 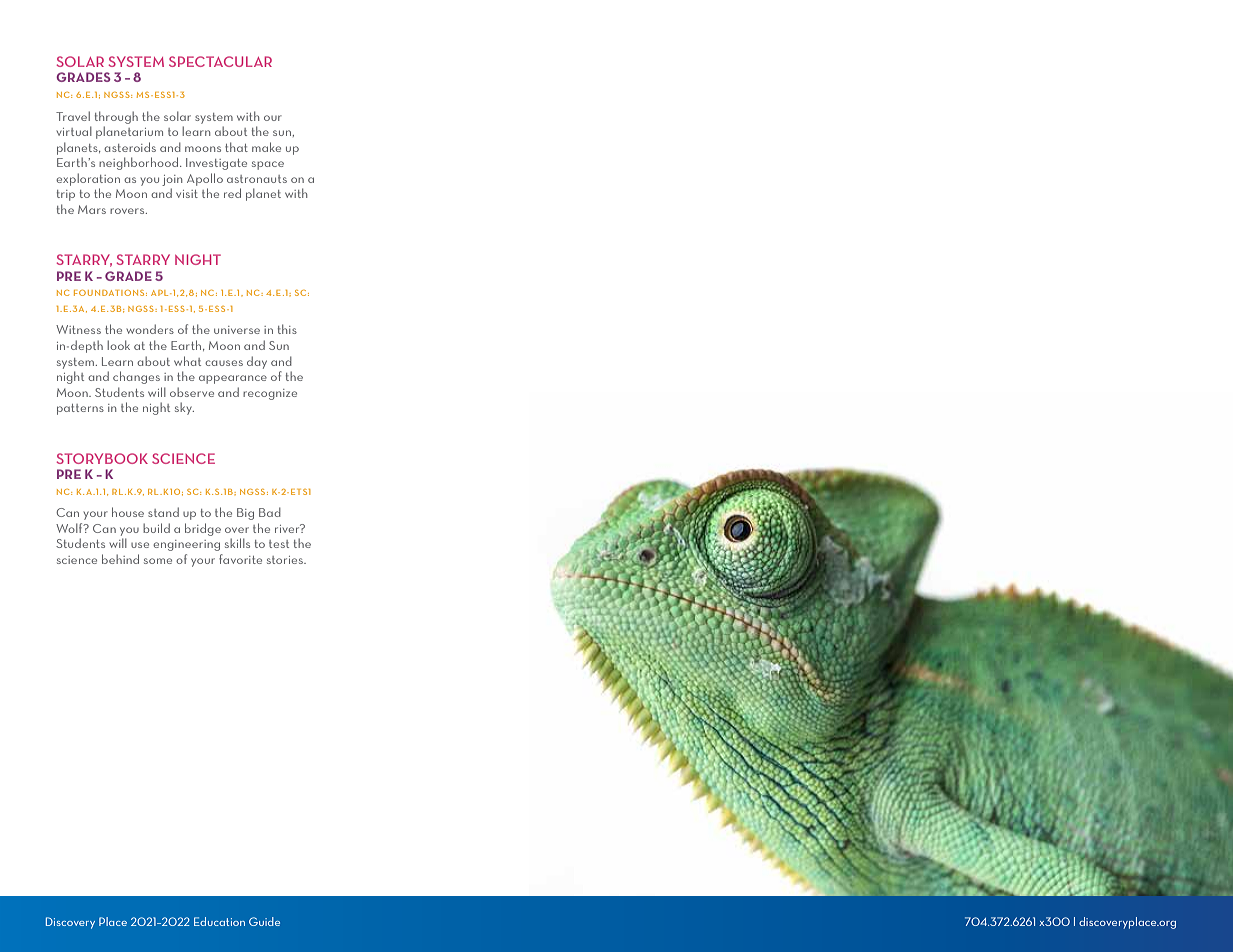 I want to click on some, so click(x=158, y=561).
